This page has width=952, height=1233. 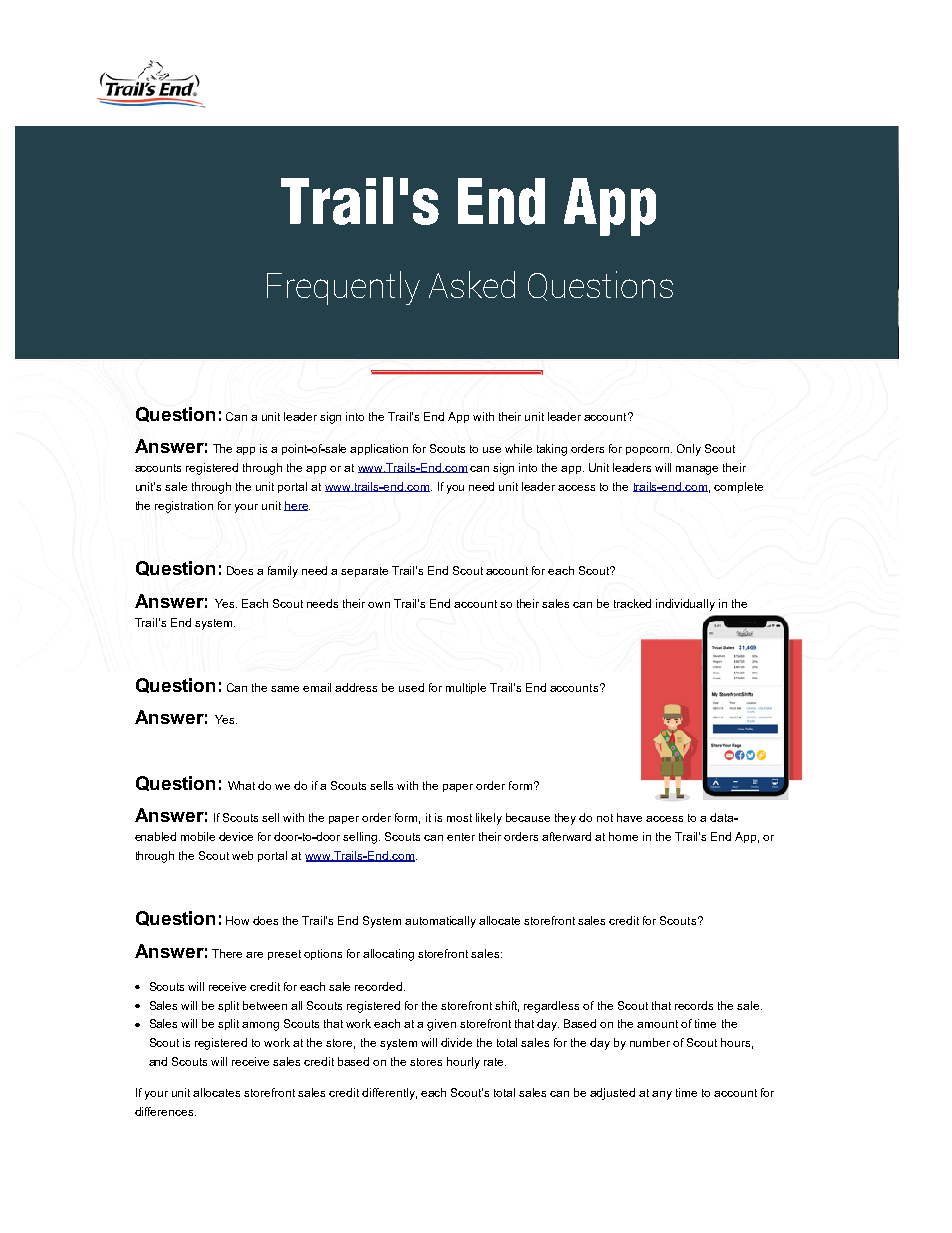 What do you see at coordinates (685, 605) in the page?
I see `individually` at bounding box center [685, 605].
